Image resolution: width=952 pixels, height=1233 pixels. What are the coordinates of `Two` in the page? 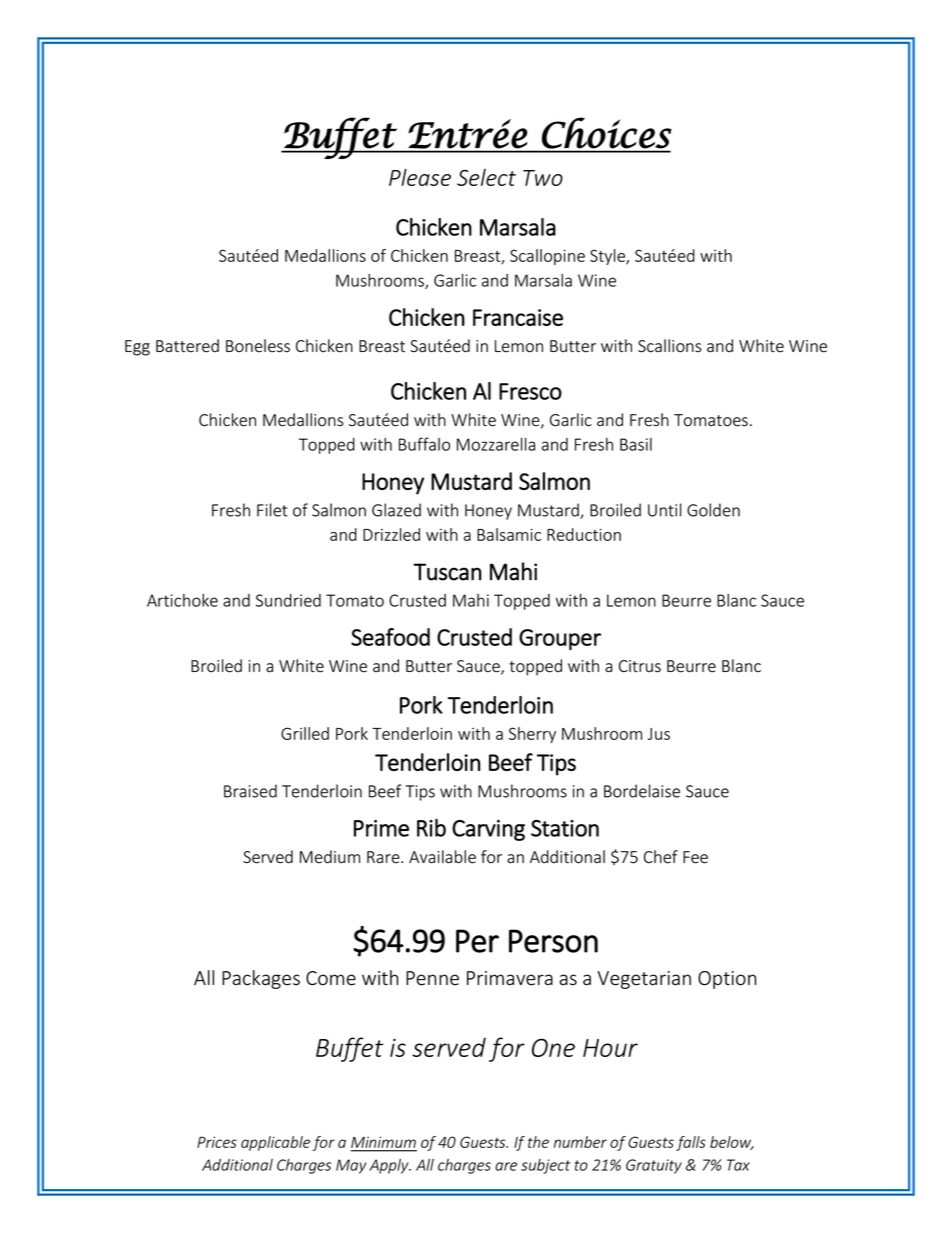 It's located at (543, 178).
